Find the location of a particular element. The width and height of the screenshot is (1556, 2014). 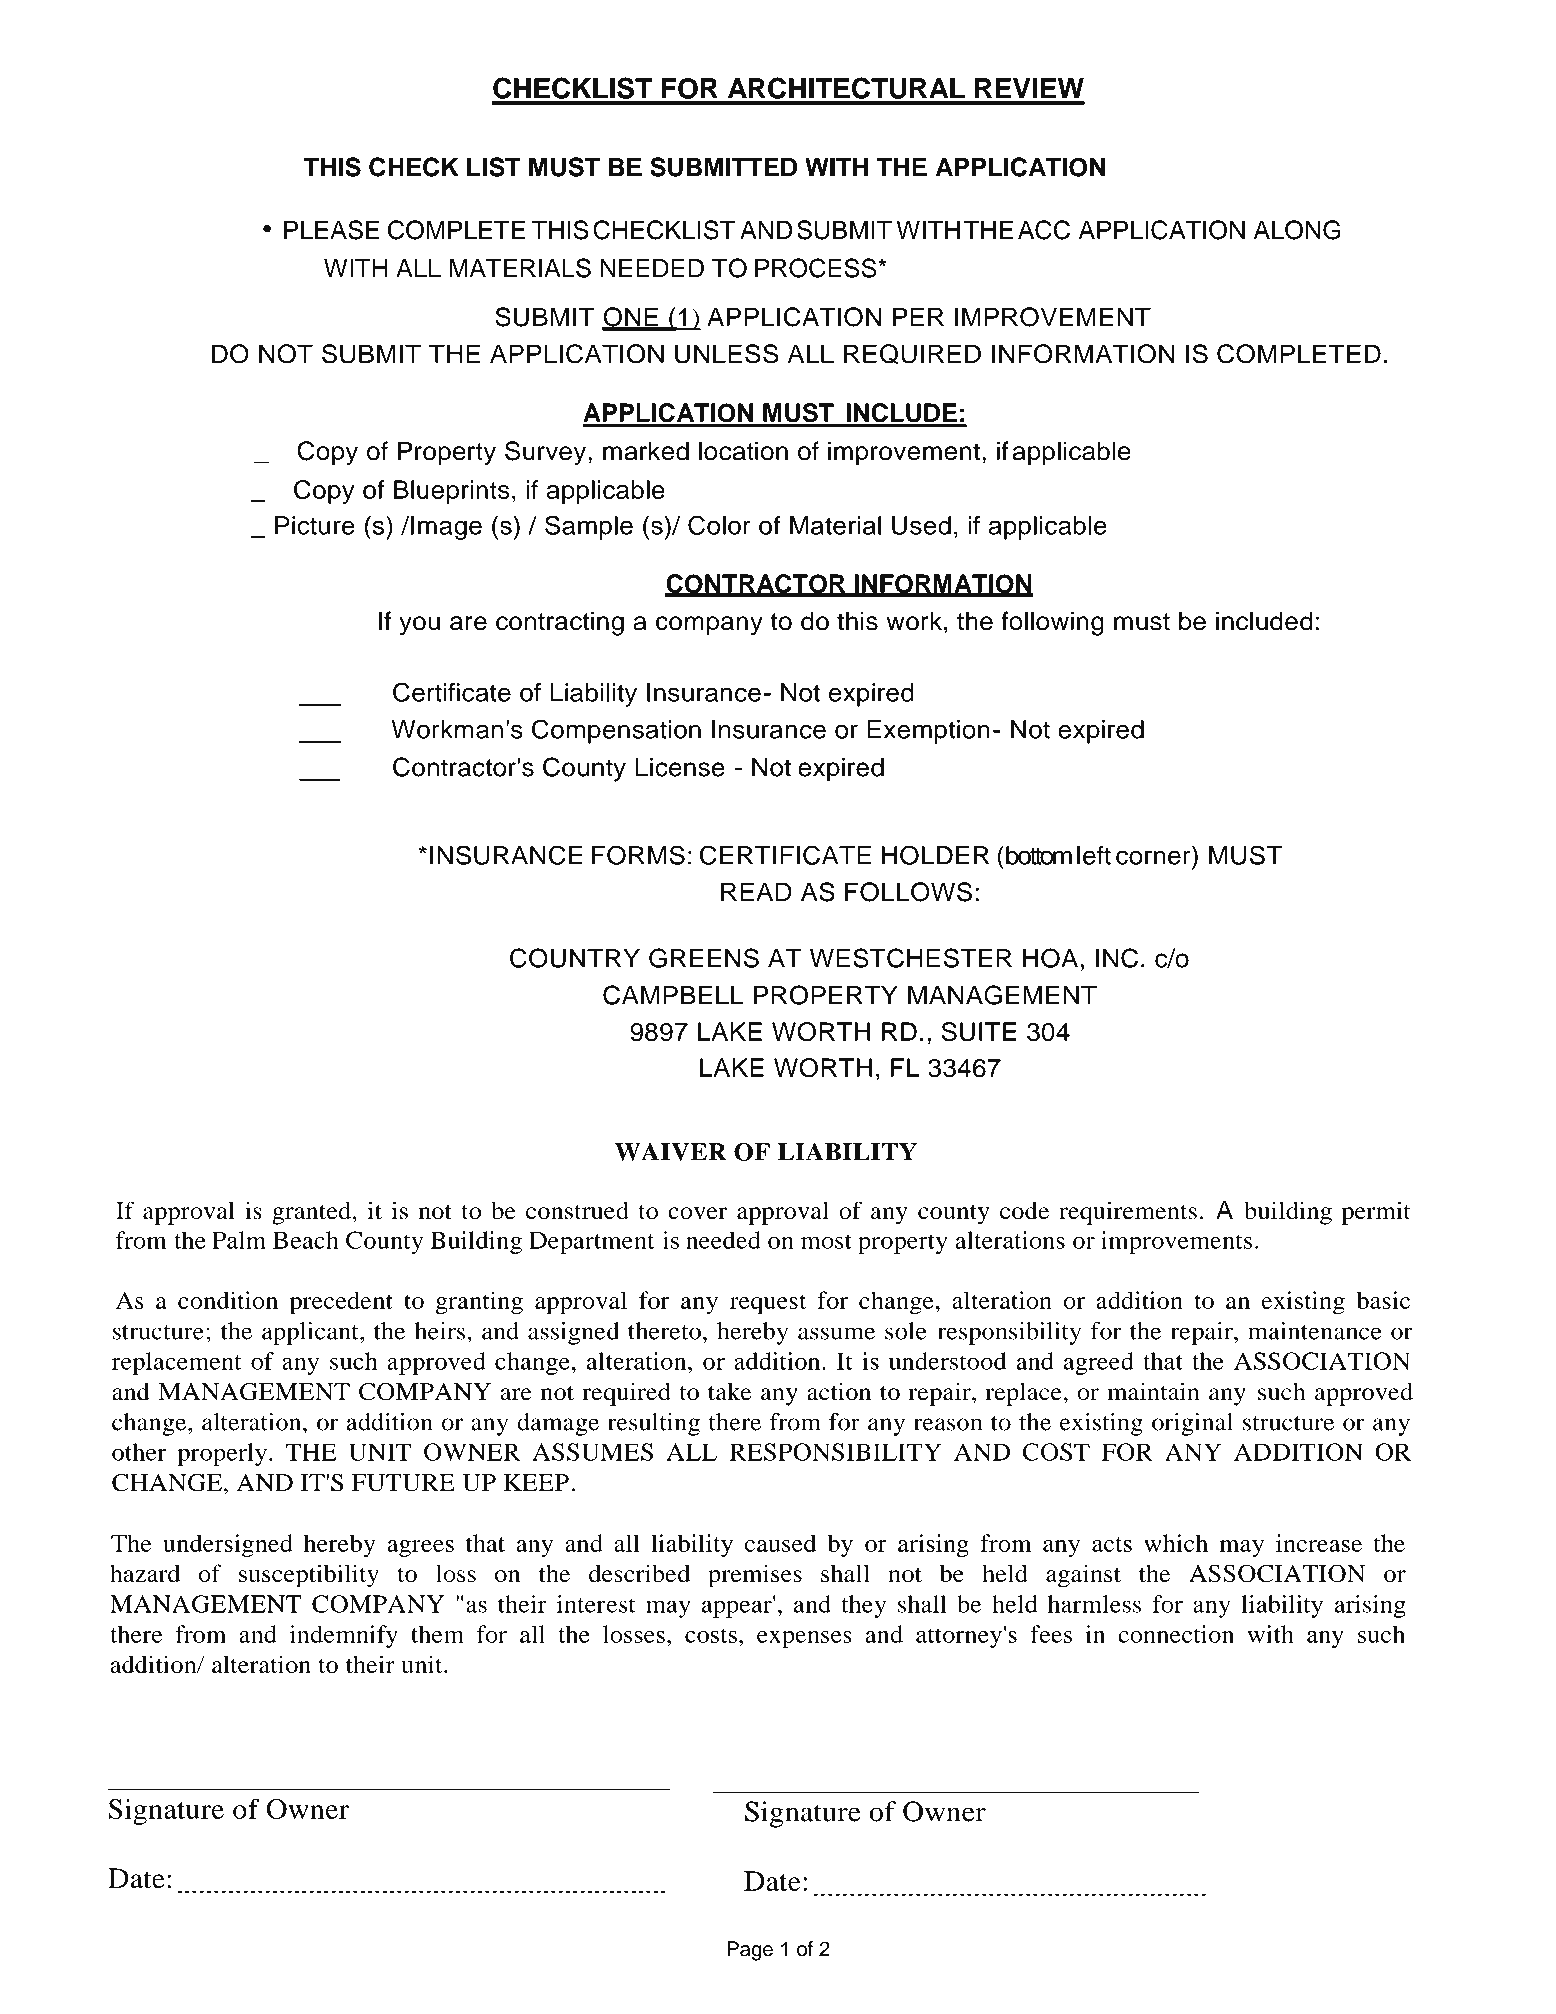

requirements is located at coordinates (1128, 1213).
